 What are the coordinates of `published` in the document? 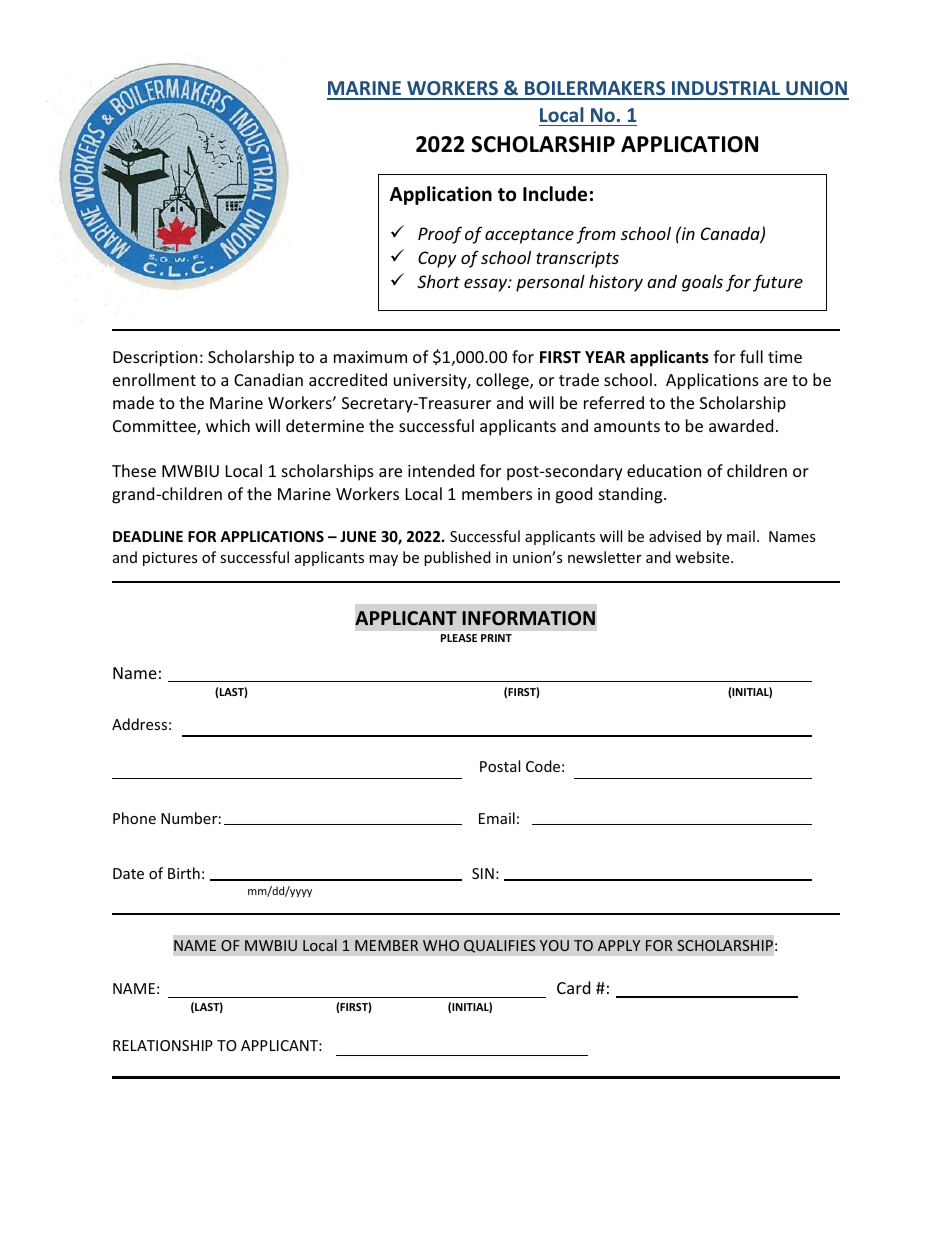 It's located at (457, 558).
